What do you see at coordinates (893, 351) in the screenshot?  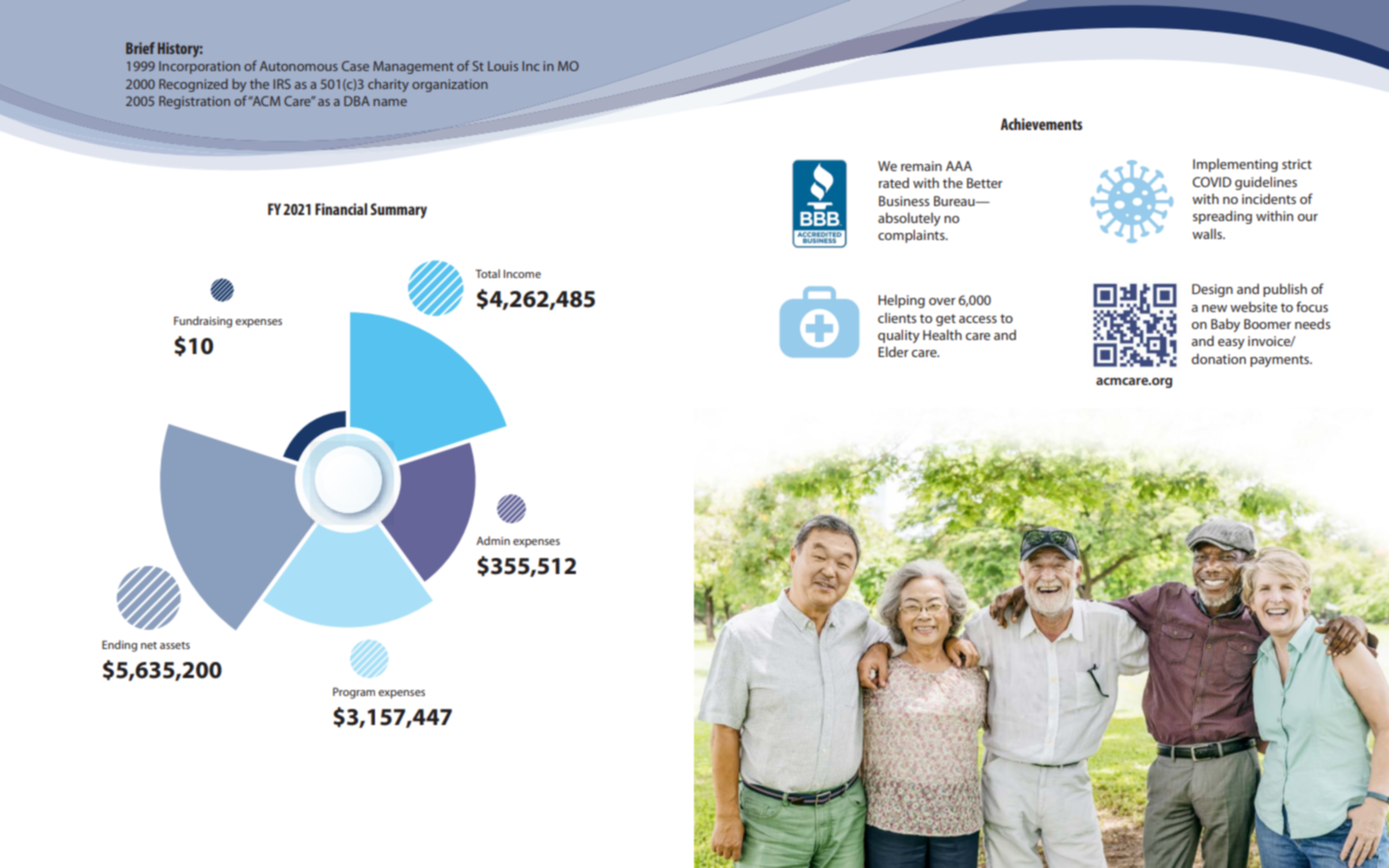 I see `Elder` at bounding box center [893, 351].
